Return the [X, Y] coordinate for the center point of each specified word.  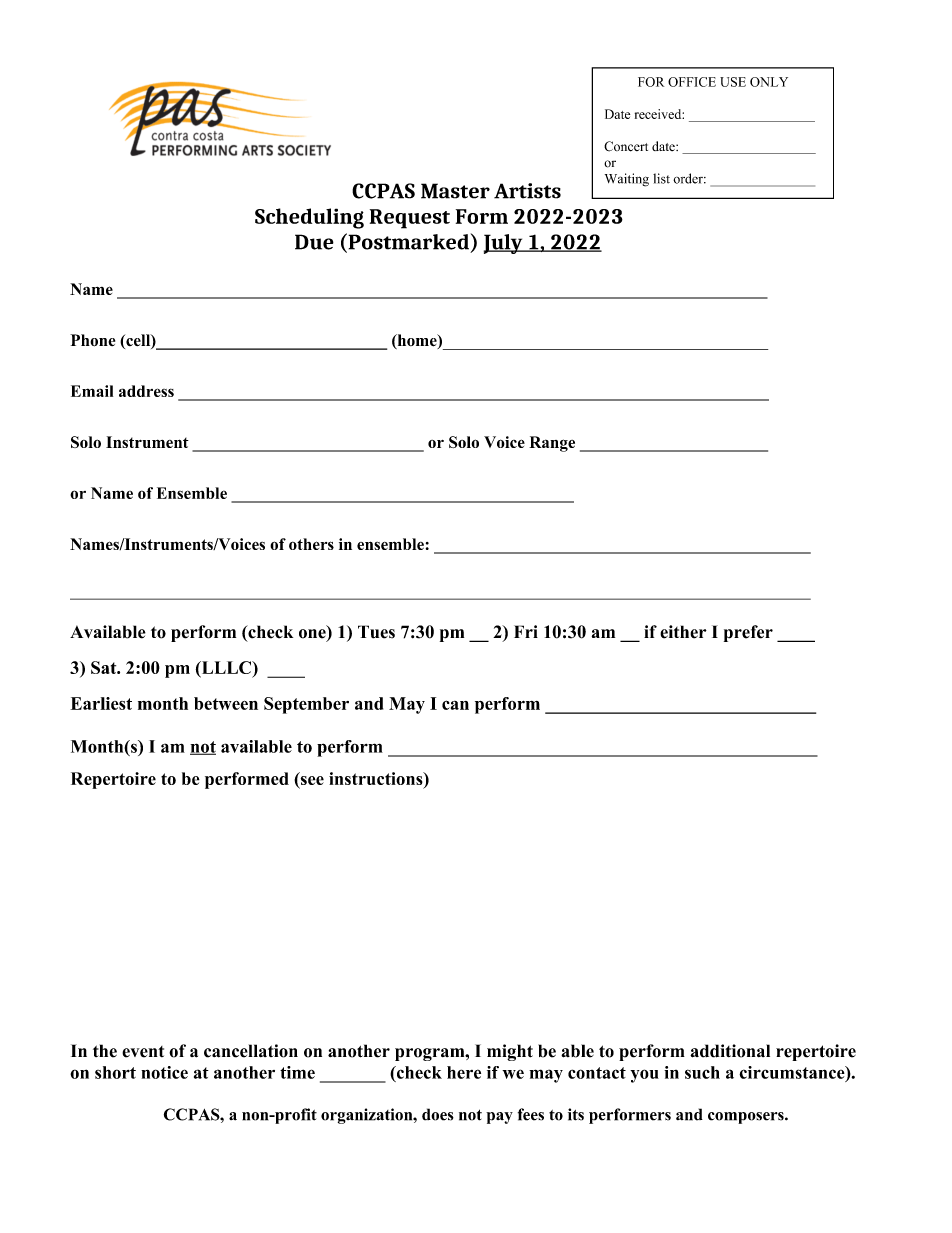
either [683, 632]
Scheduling [309, 218]
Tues [376, 632]
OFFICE [692, 82]
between [226, 703]
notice [164, 1072]
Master [455, 191]
